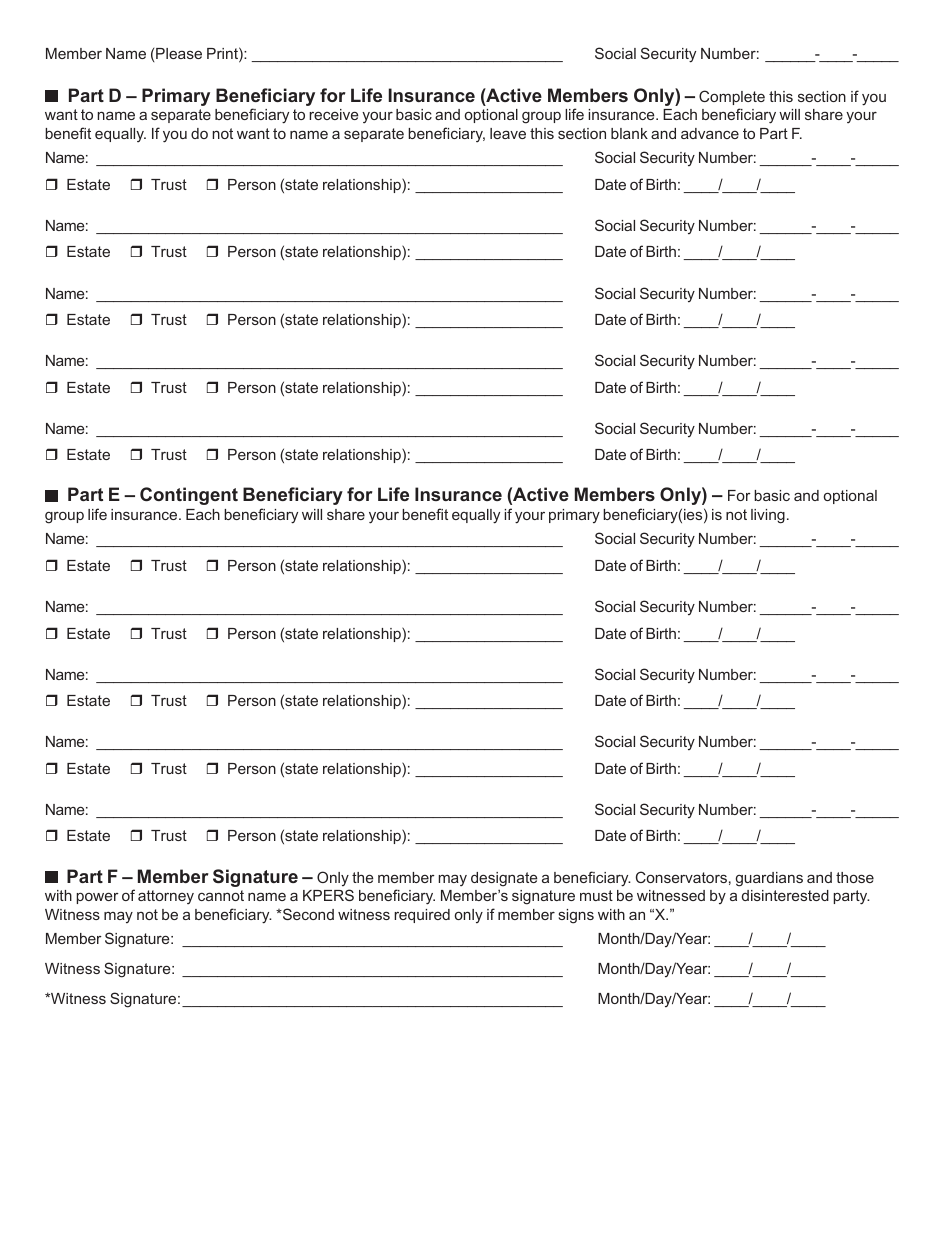  What do you see at coordinates (785, 895) in the image?
I see `disinterested` at bounding box center [785, 895].
